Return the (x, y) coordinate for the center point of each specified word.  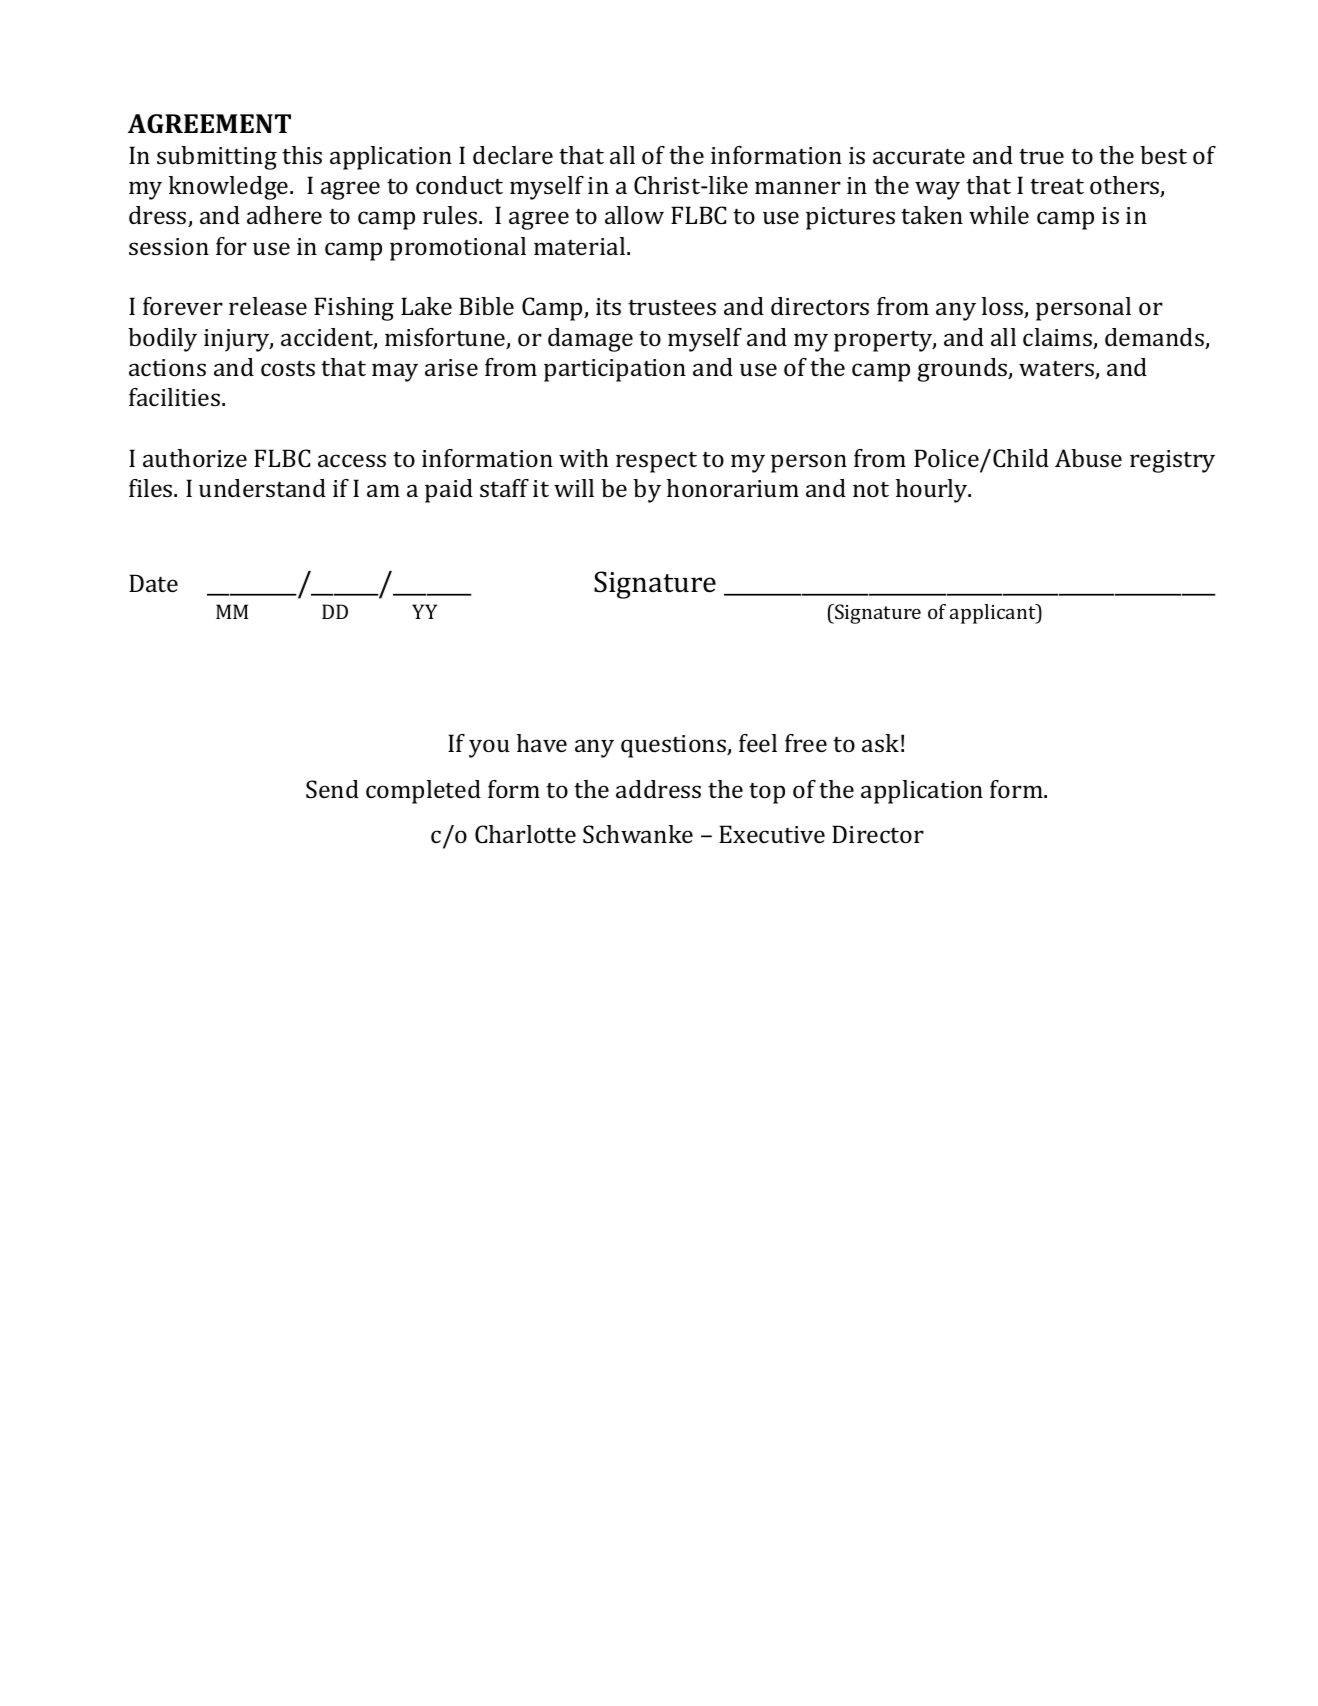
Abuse (1088, 458)
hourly (933, 491)
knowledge (230, 188)
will (574, 488)
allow (634, 215)
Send (332, 789)
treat (1057, 186)
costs (288, 368)
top (767, 793)
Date (153, 583)
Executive (772, 834)
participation (615, 370)
